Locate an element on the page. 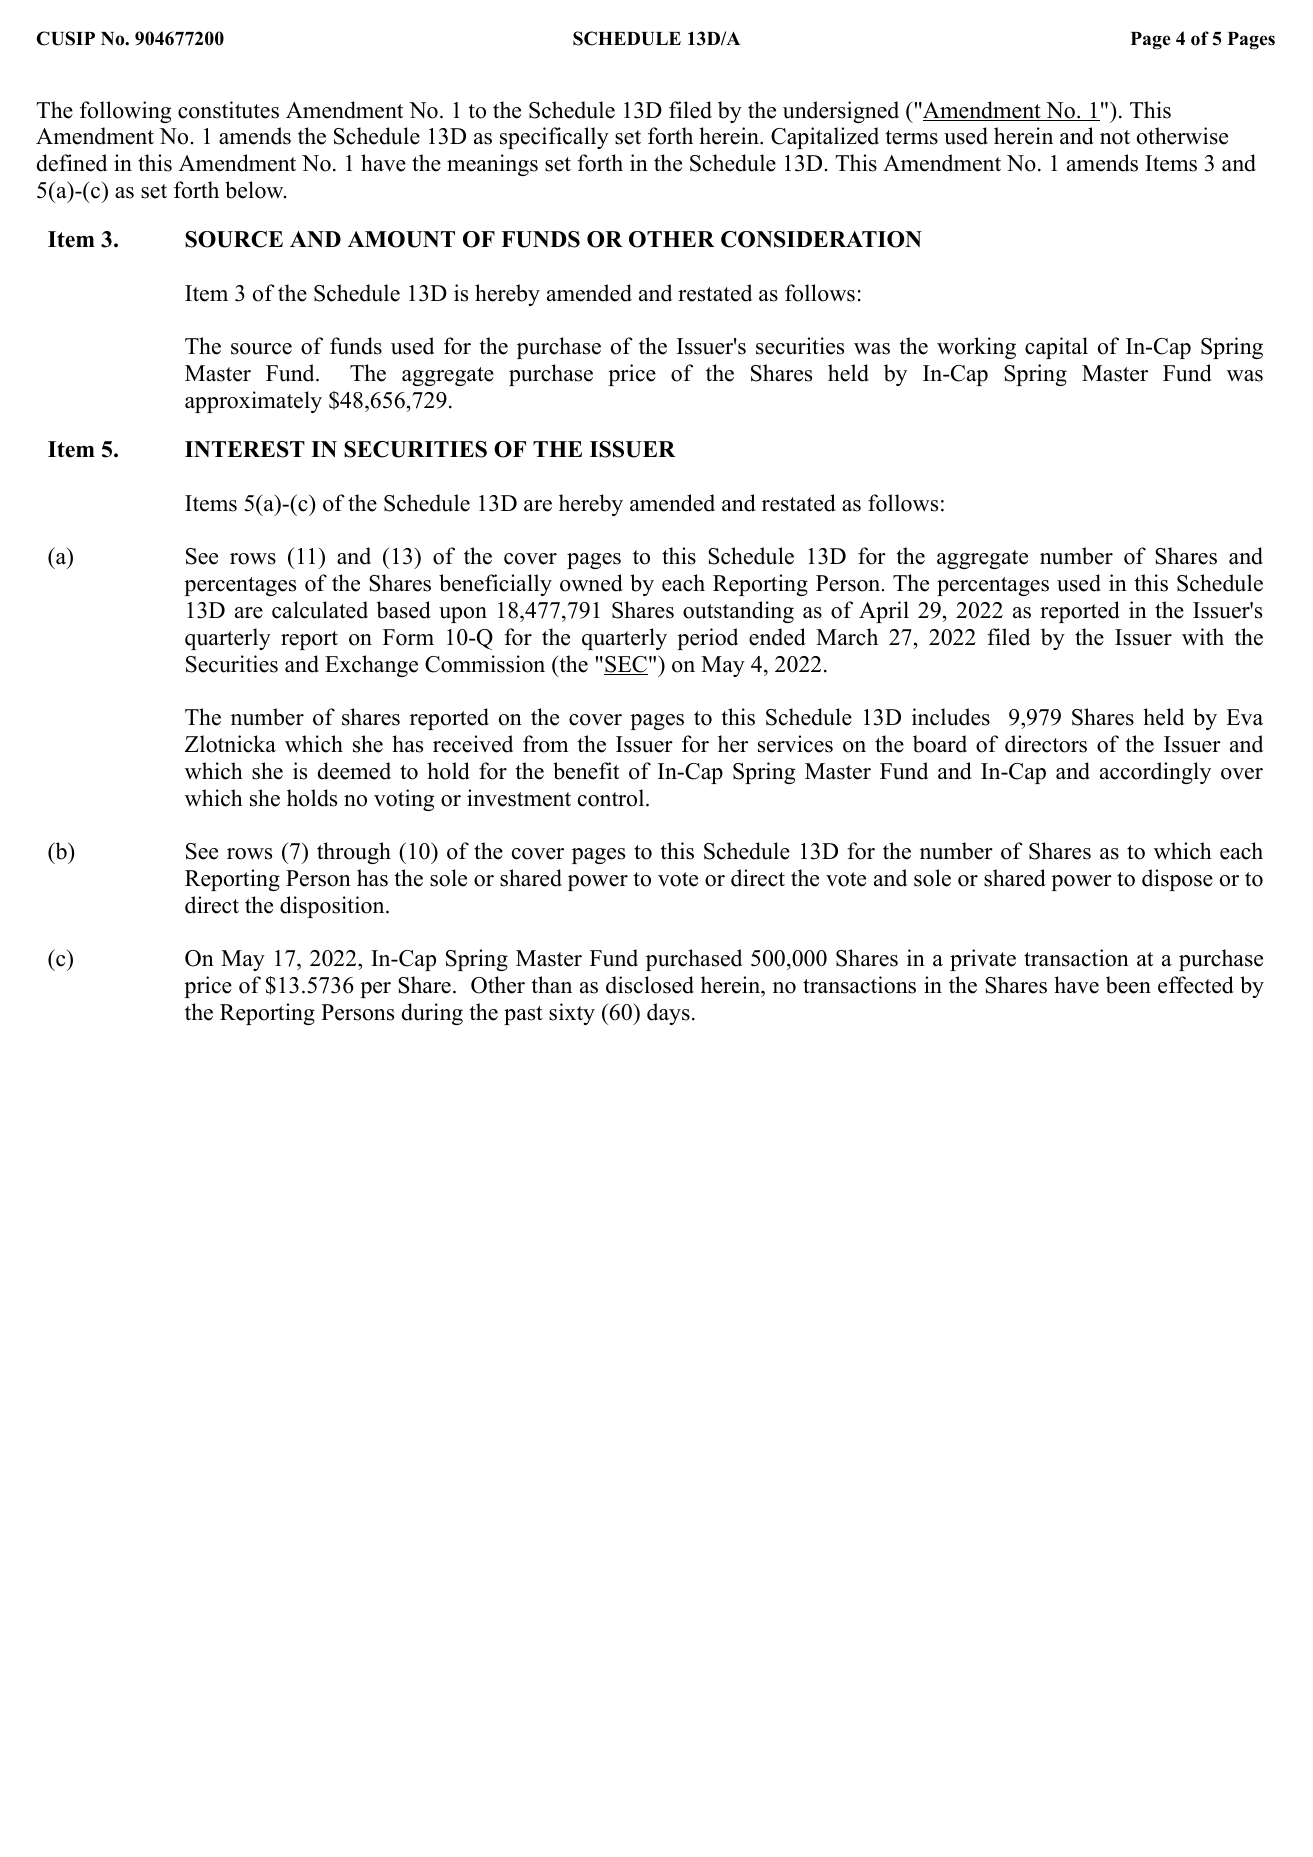  April is located at coordinates (884, 612).
